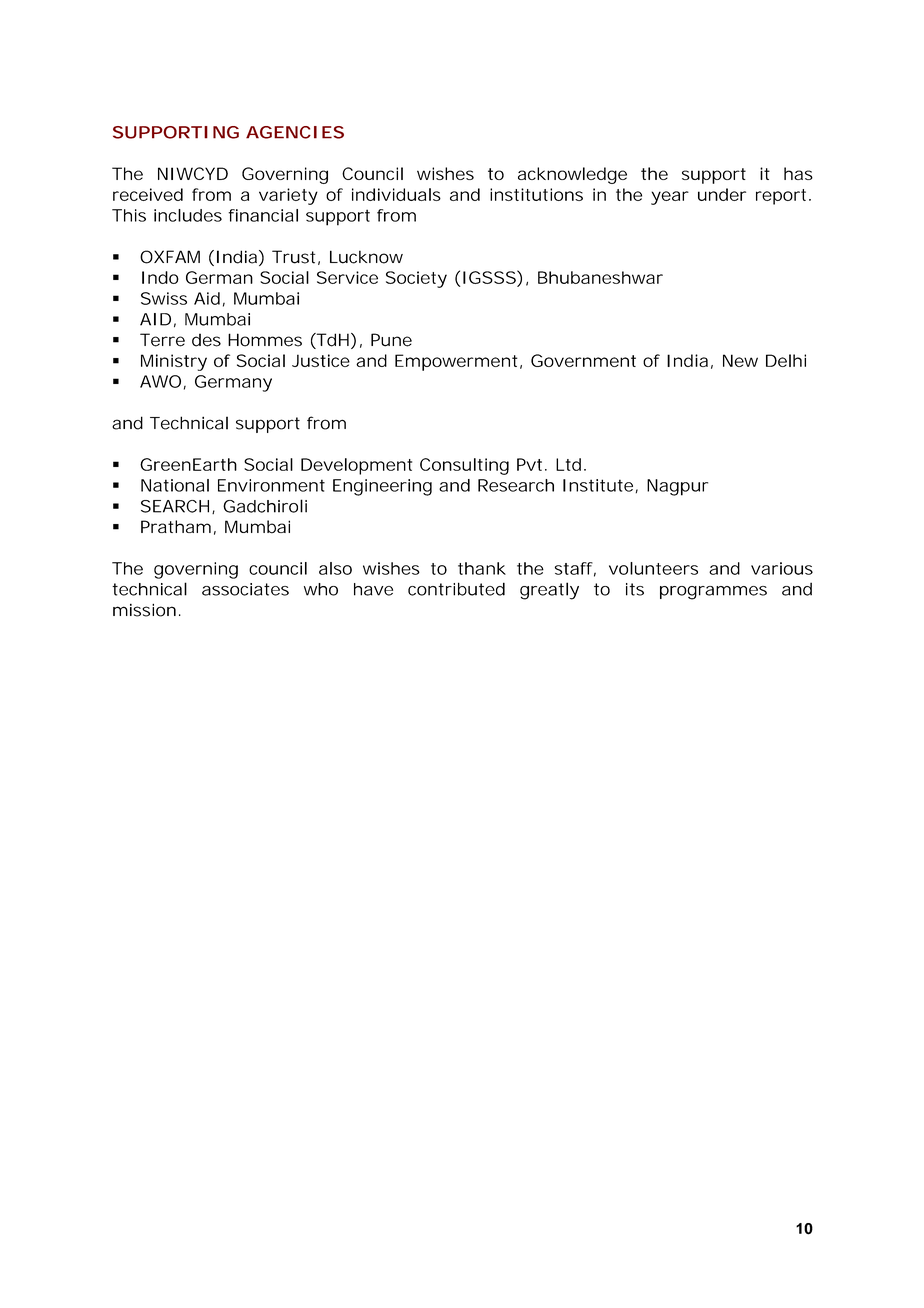 The image size is (924, 1308). What do you see at coordinates (456, 589) in the screenshot?
I see `contributed` at bounding box center [456, 589].
